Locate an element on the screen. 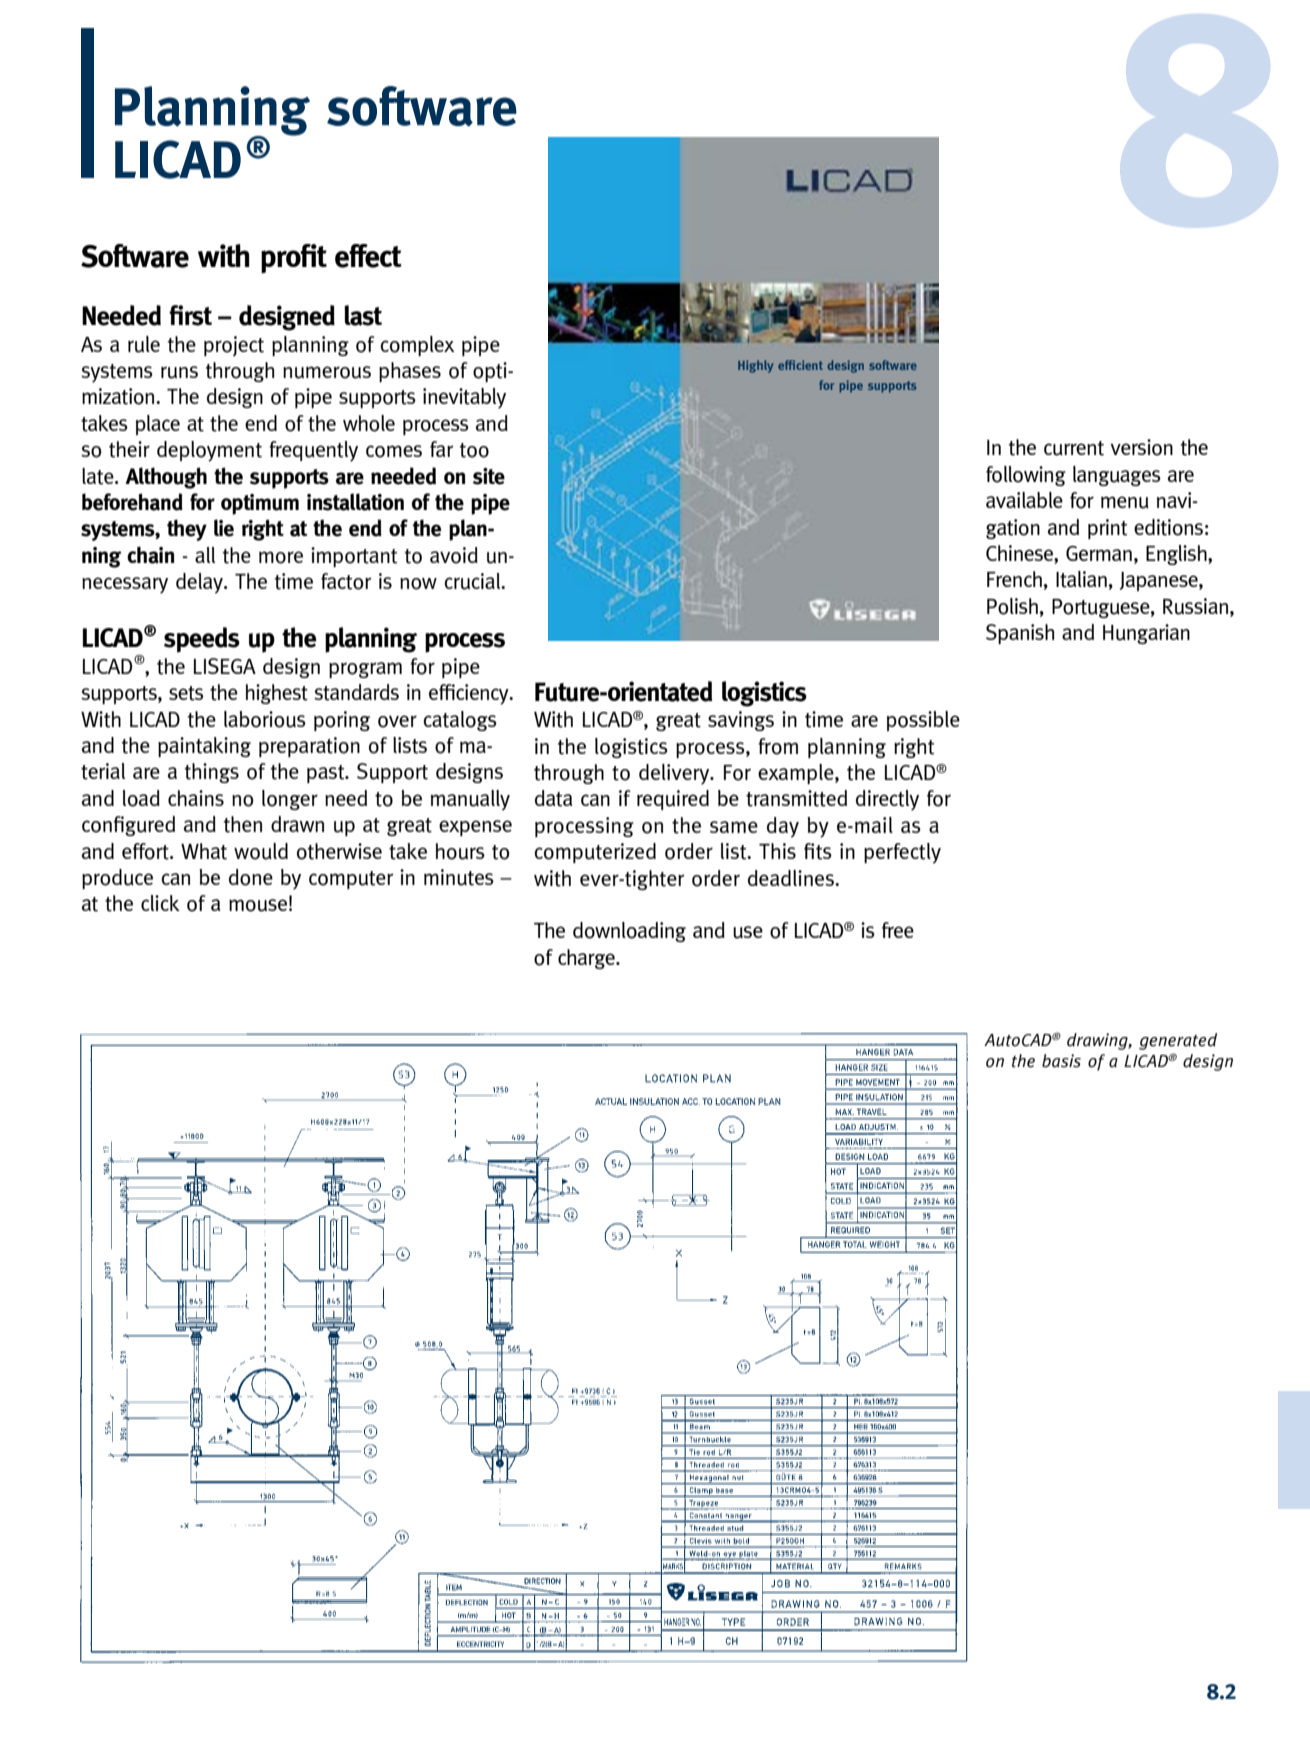  savings is located at coordinates (741, 721).
